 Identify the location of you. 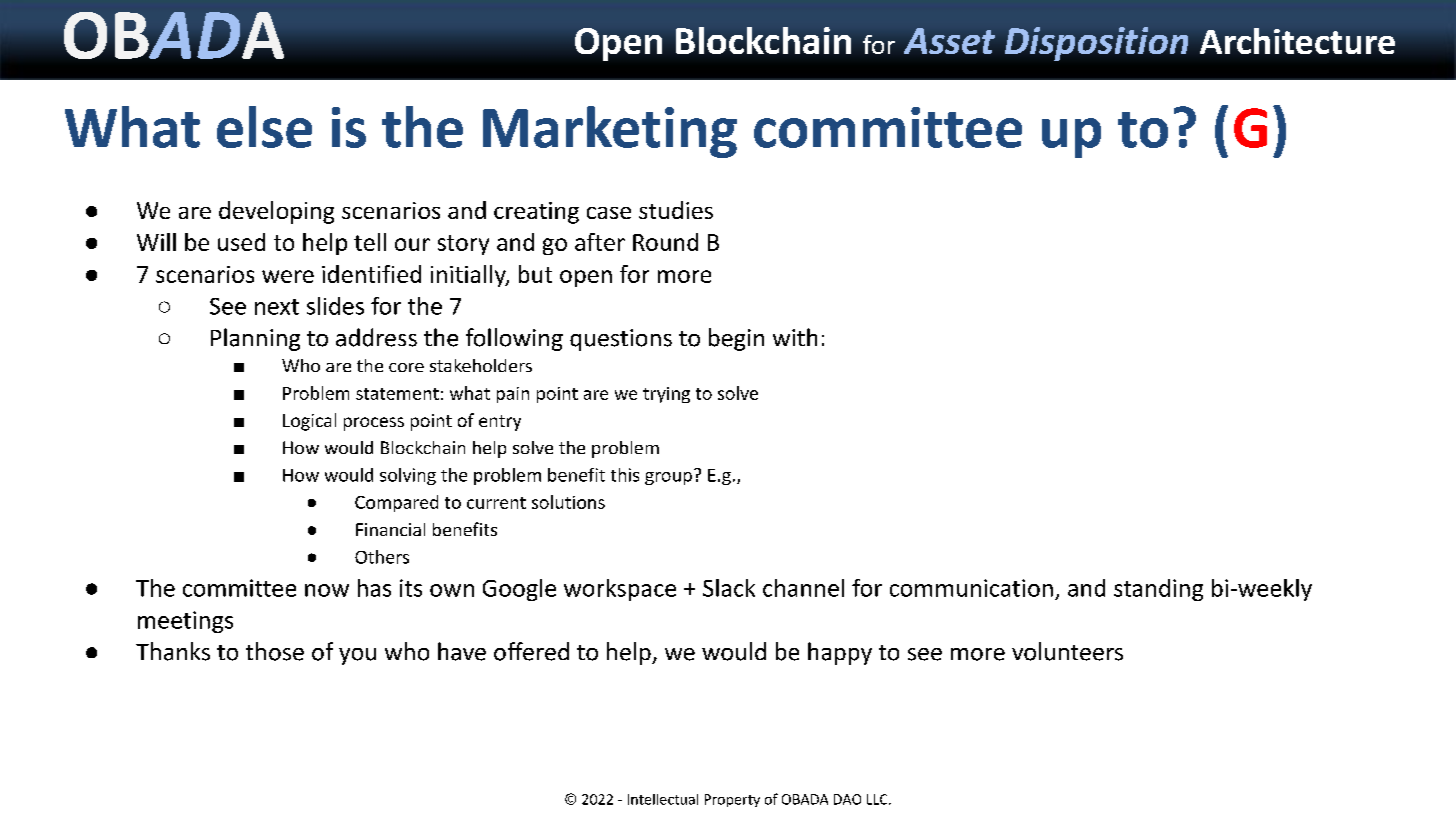
(357, 656).
